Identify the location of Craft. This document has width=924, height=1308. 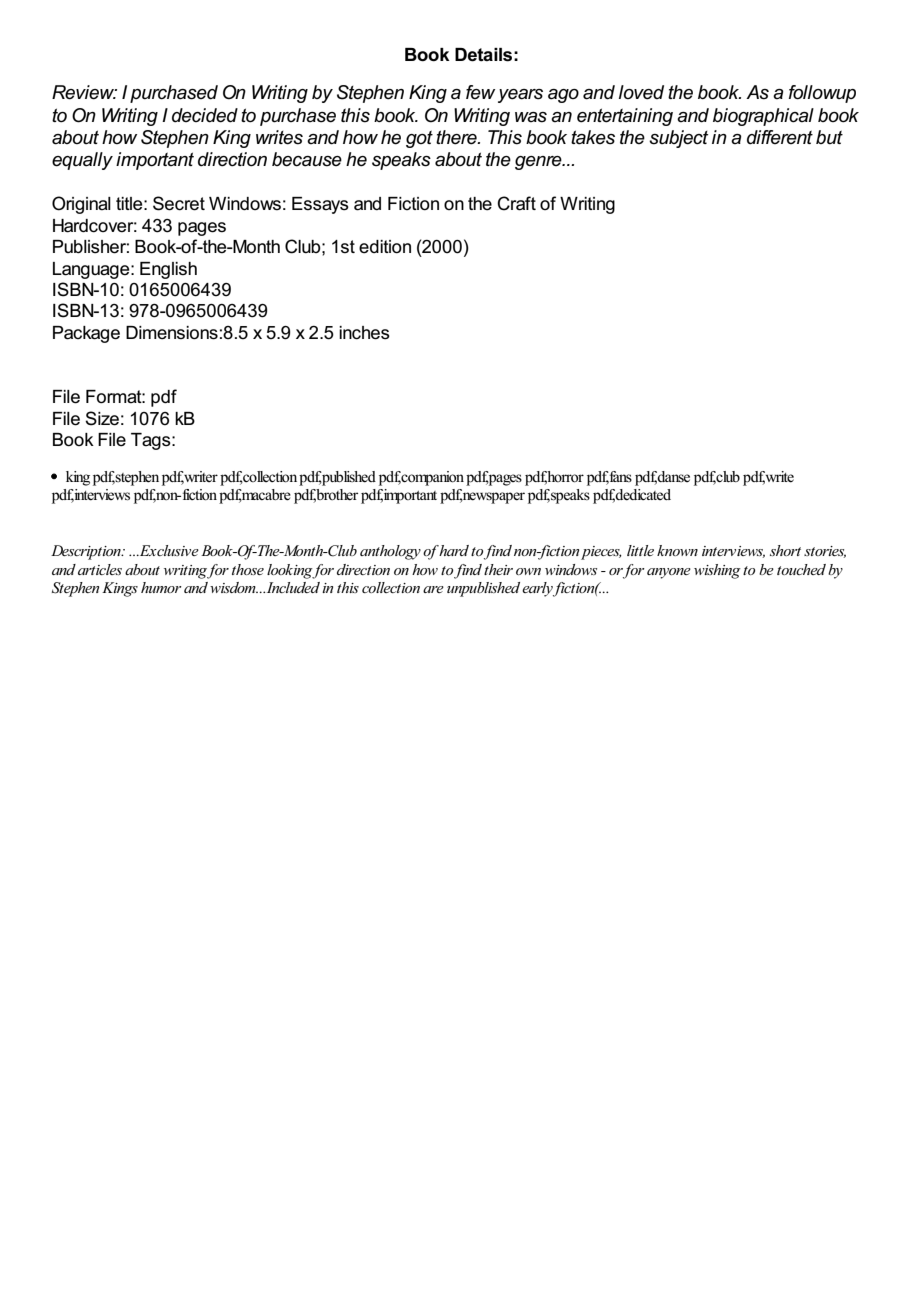
(516, 203).
